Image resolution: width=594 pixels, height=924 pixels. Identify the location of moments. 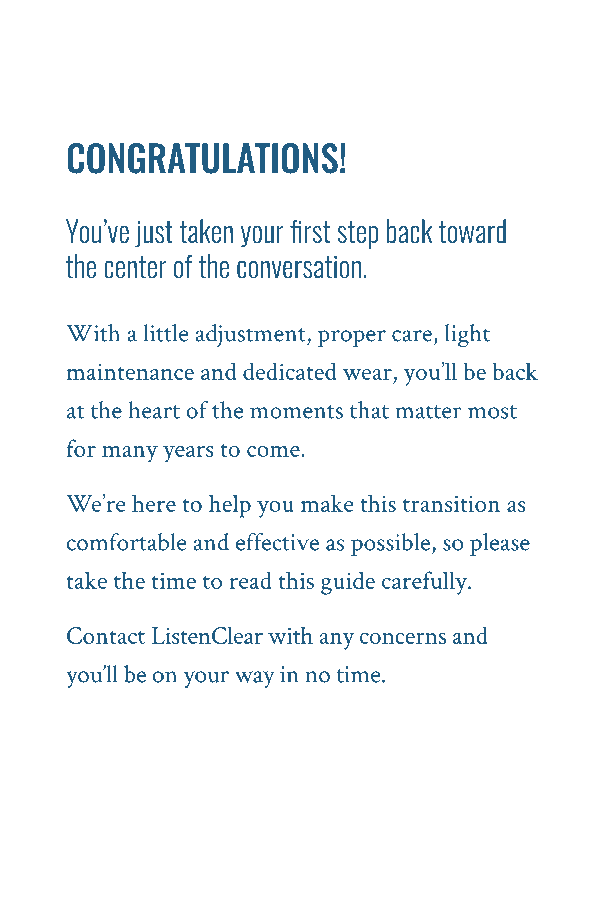
(296, 412).
